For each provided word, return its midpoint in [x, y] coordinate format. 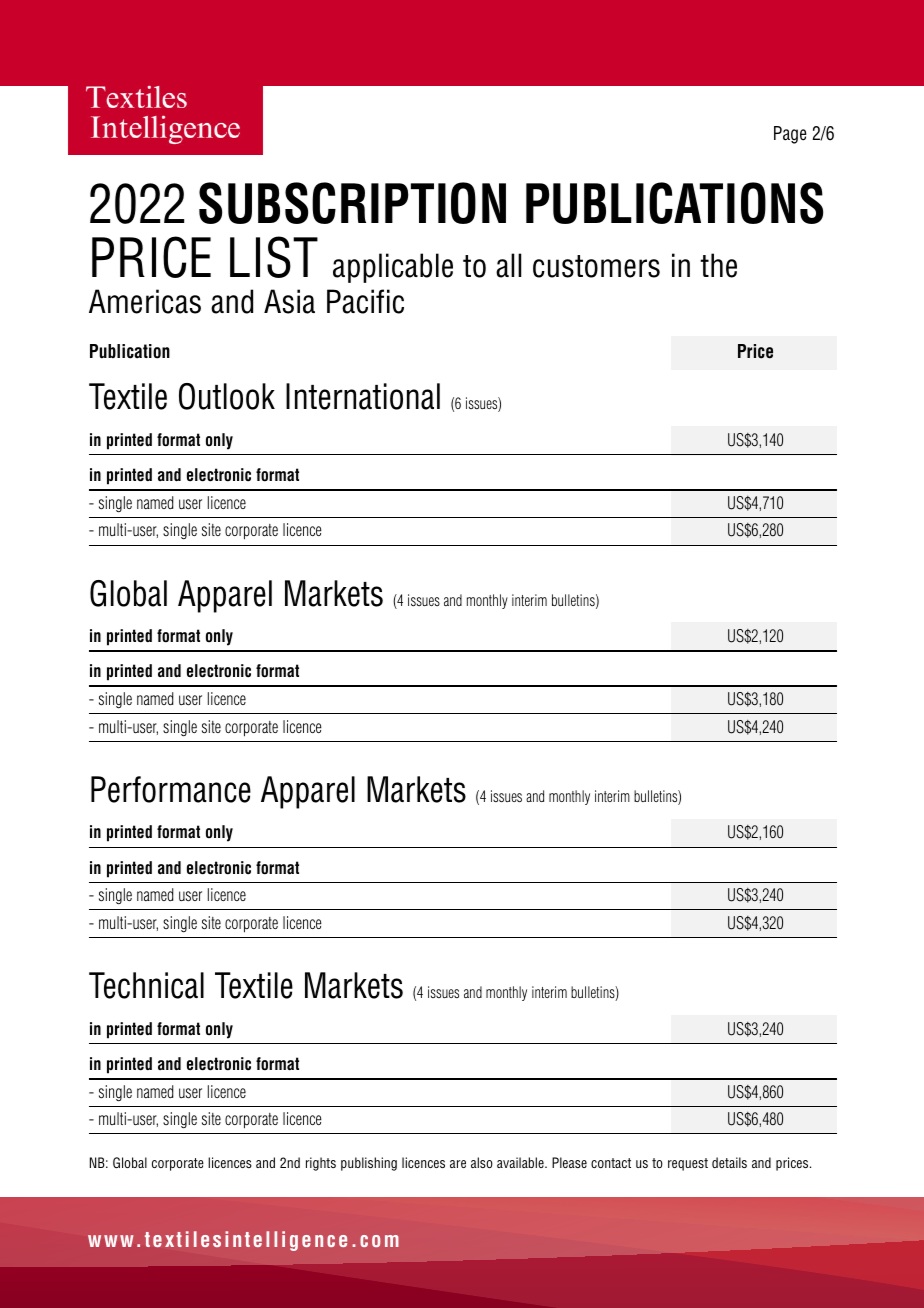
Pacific [365, 301]
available [521, 1162]
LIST [274, 257]
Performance [171, 789]
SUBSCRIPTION [352, 203]
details [729, 1162]
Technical [146, 985]
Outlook [227, 396]
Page [790, 135]
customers [596, 266]
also [482, 1162]
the [718, 265]
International [363, 396]
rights [321, 1164]
